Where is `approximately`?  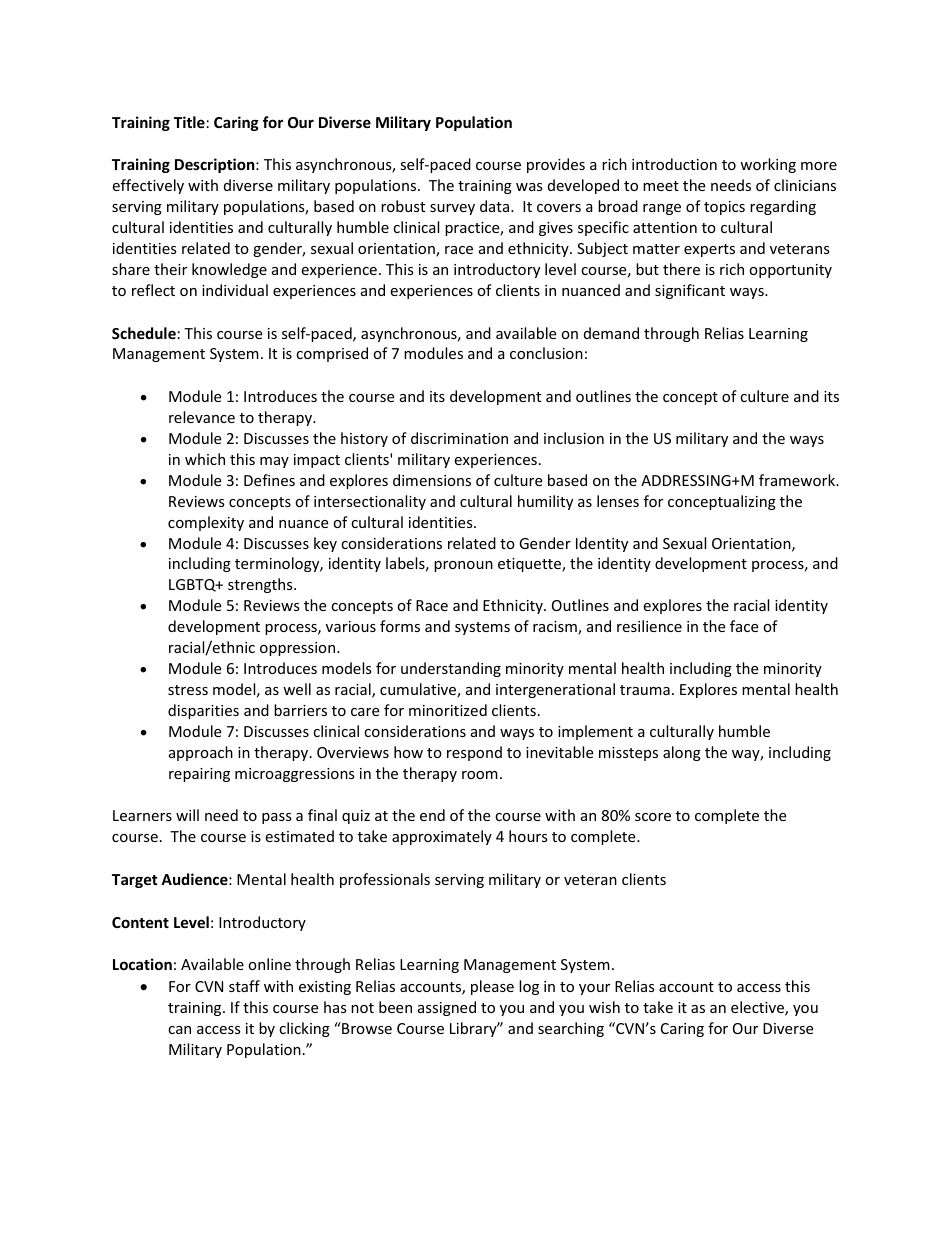 approximately is located at coordinates (442, 837).
